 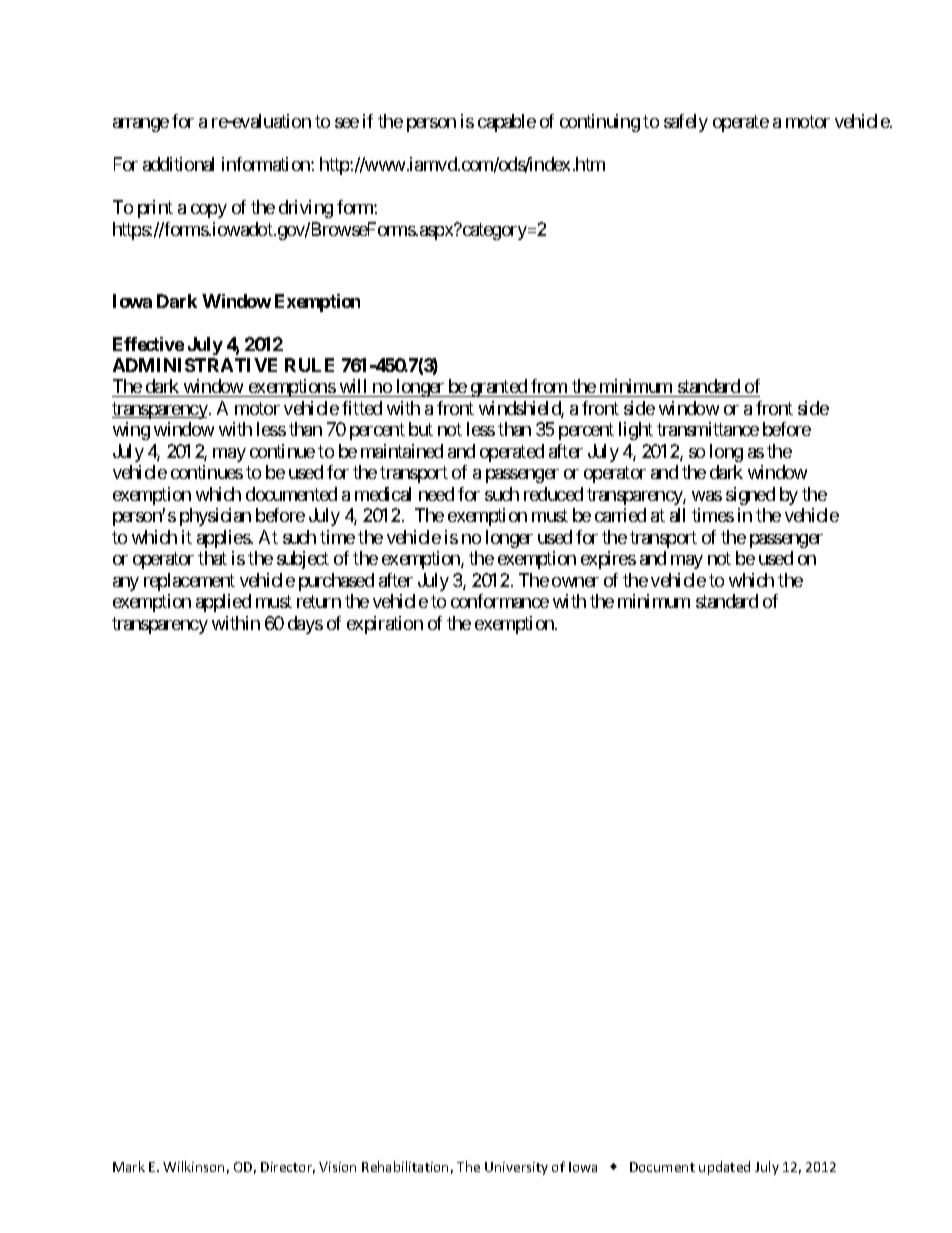 I want to click on additional, so click(x=178, y=164).
